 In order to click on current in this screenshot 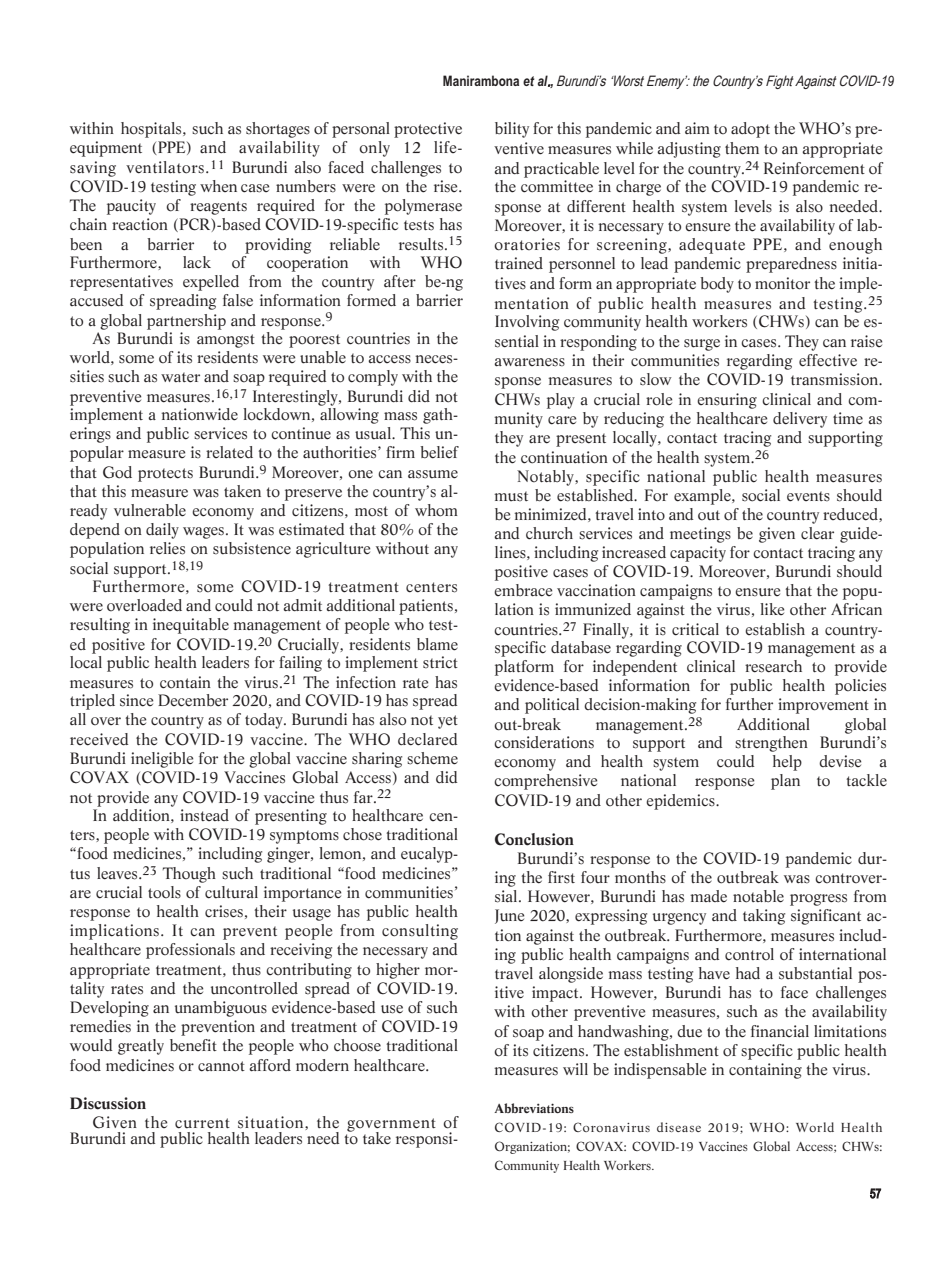, I will do `click(202, 1123)`.
